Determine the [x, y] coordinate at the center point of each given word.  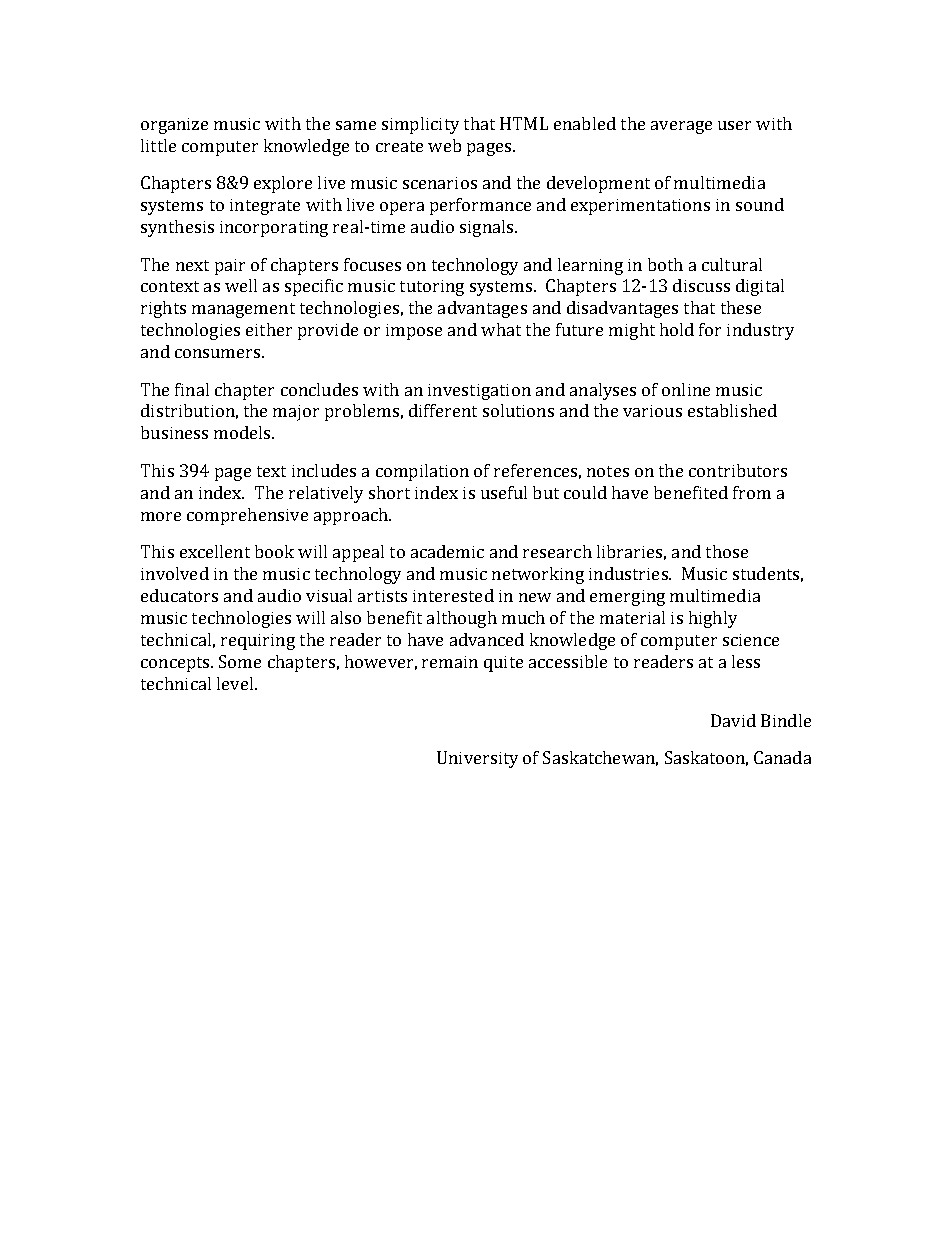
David [733, 720]
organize [174, 126]
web [444, 145]
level [236, 683]
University [477, 759]
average [681, 127]
